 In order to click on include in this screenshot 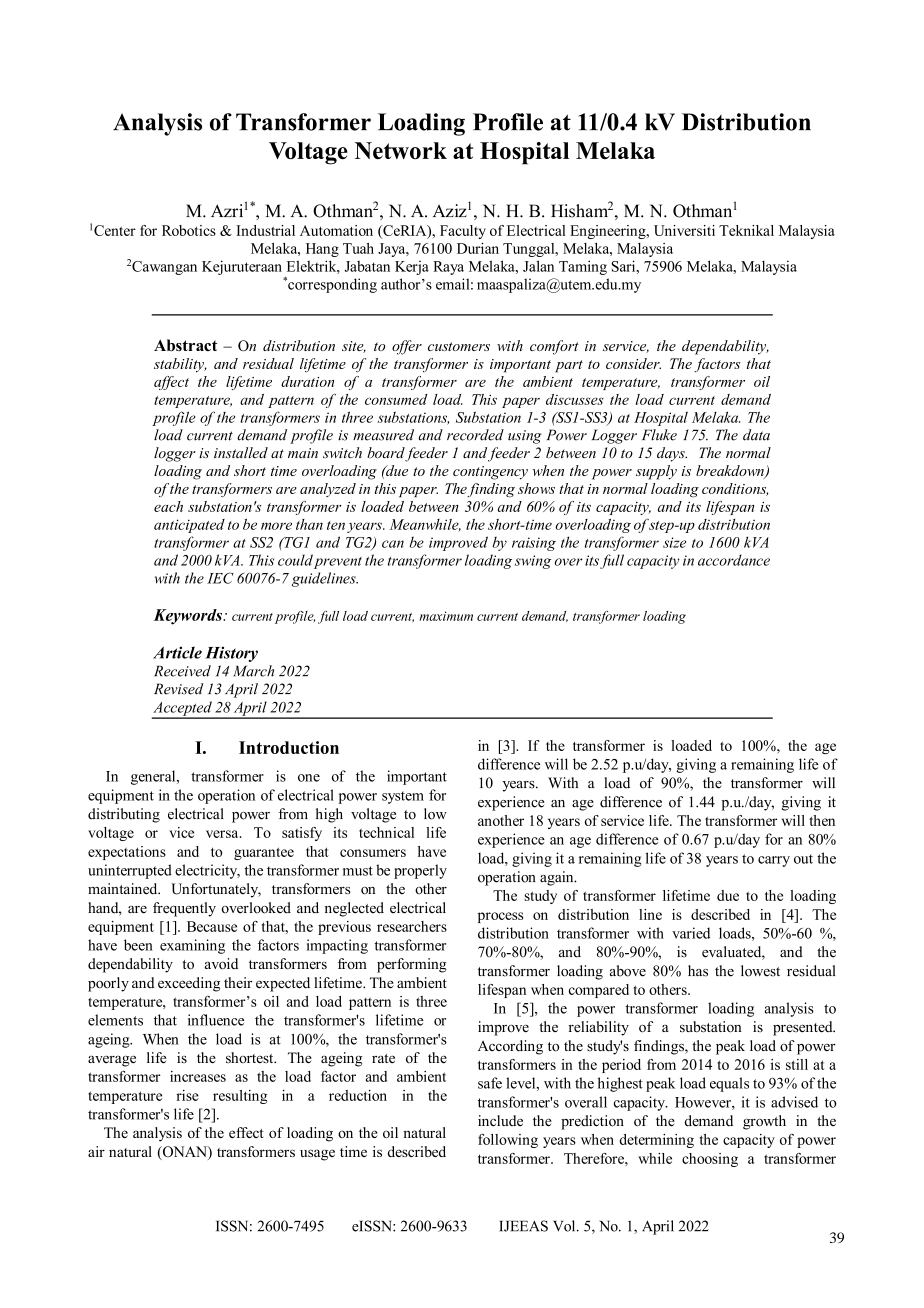, I will do `click(500, 1121)`.
